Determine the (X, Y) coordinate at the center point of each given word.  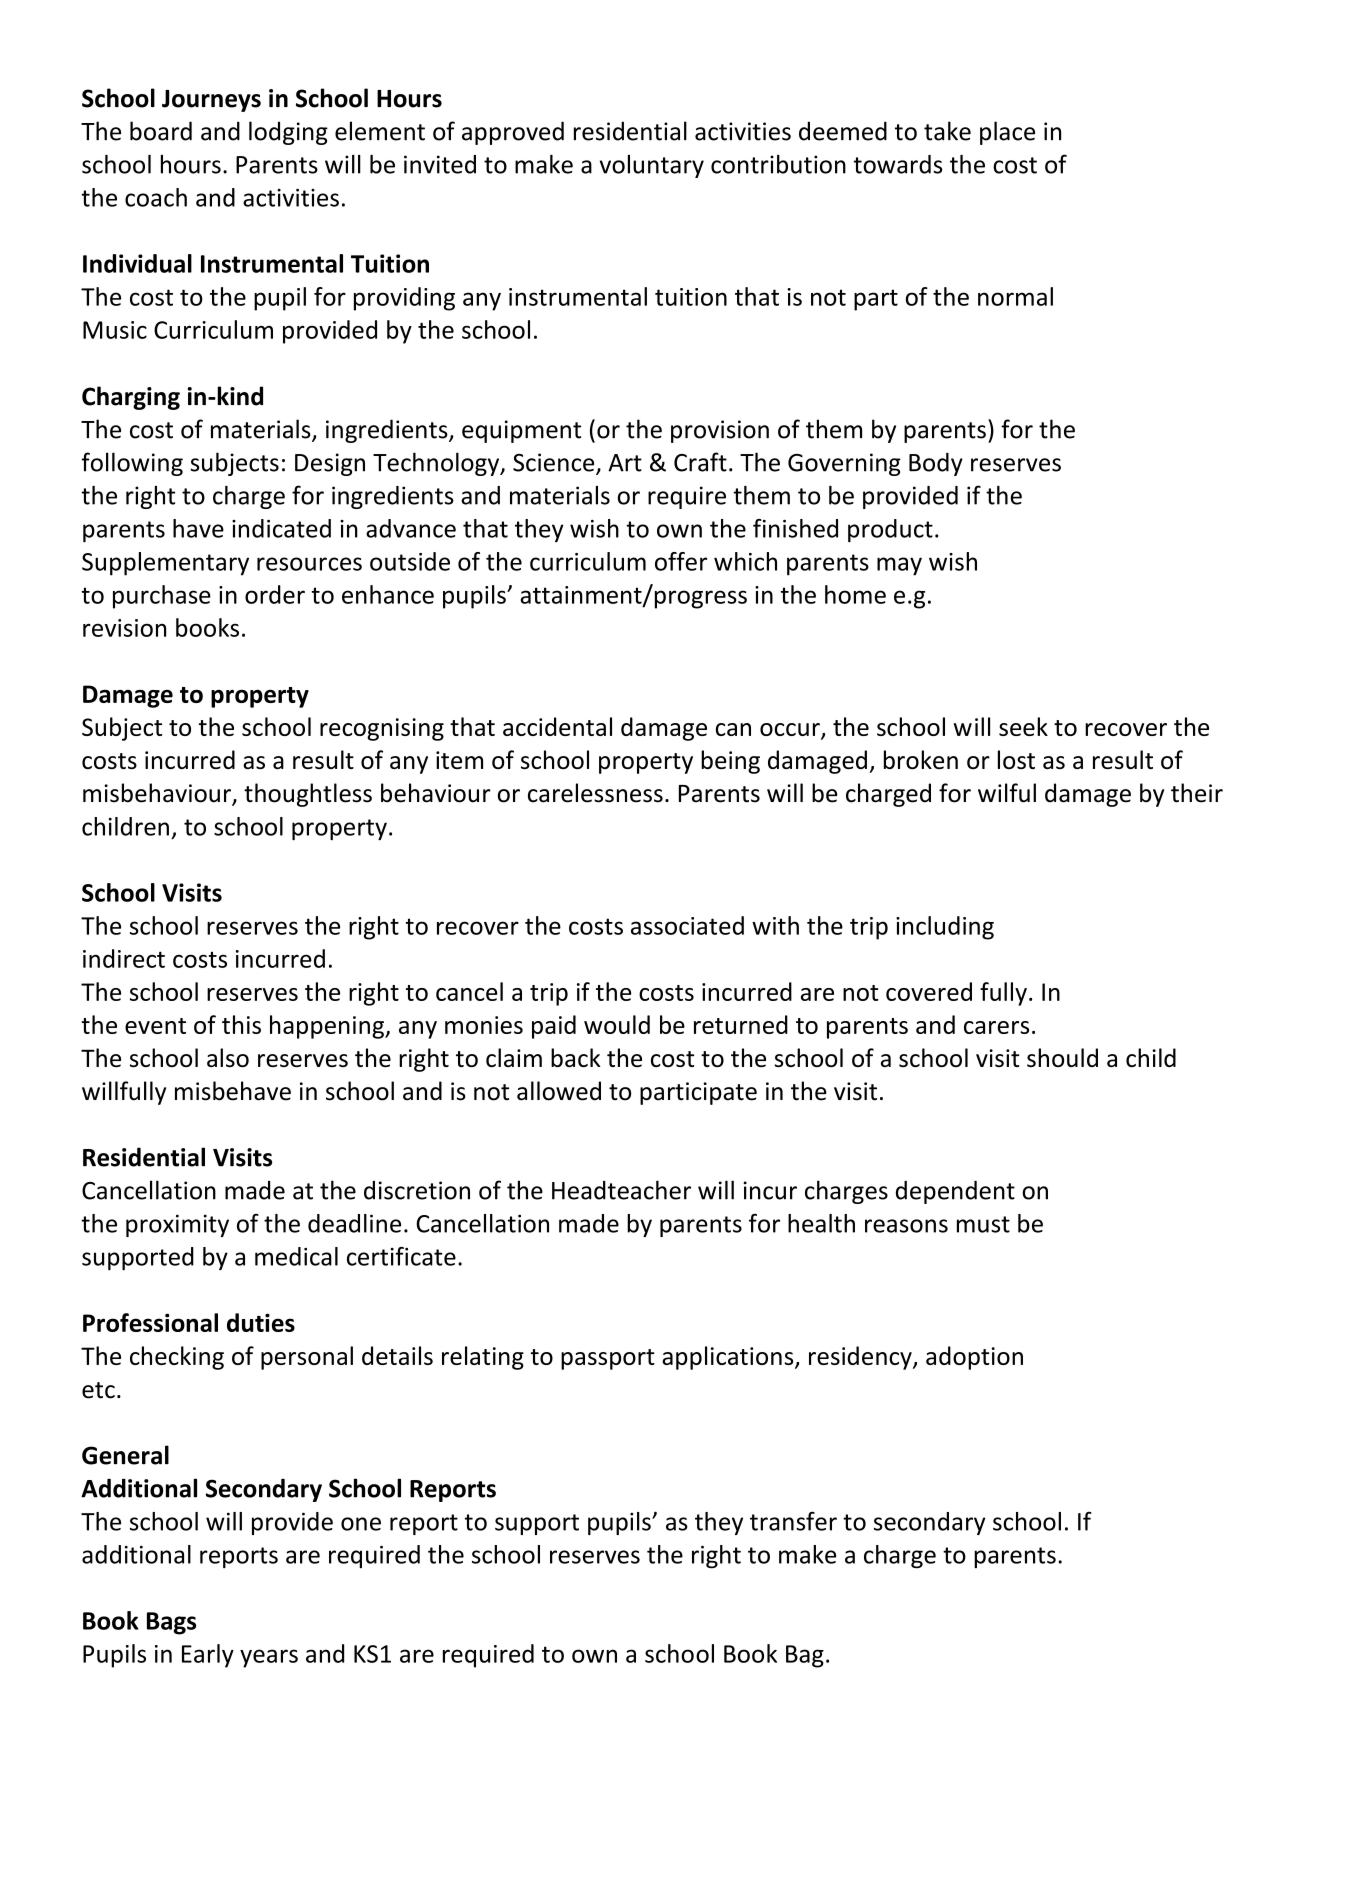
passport (608, 1359)
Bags (171, 1623)
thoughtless (308, 795)
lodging (288, 133)
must (983, 1224)
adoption (974, 1358)
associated (687, 925)
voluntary (652, 166)
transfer (793, 1521)
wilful (1007, 793)
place (1007, 133)
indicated (281, 528)
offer (681, 561)
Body (936, 464)
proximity (177, 1225)
